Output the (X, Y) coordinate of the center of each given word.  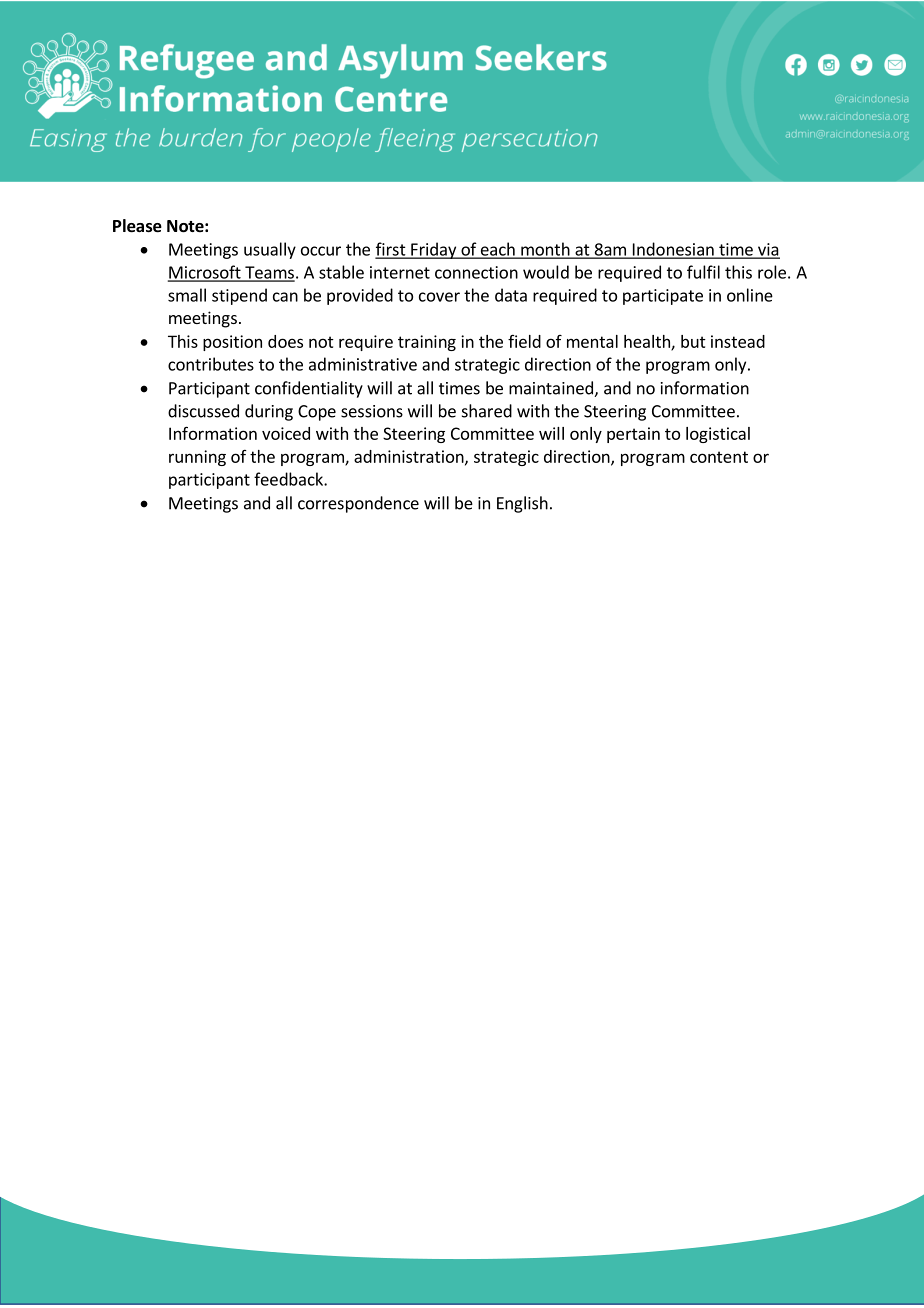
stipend (239, 296)
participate (663, 297)
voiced (286, 433)
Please (137, 226)
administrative (363, 364)
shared (487, 411)
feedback (289, 479)
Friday (433, 250)
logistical (718, 435)
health (648, 342)
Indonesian (673, 250)
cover (439, 297)
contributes (211, 364)
